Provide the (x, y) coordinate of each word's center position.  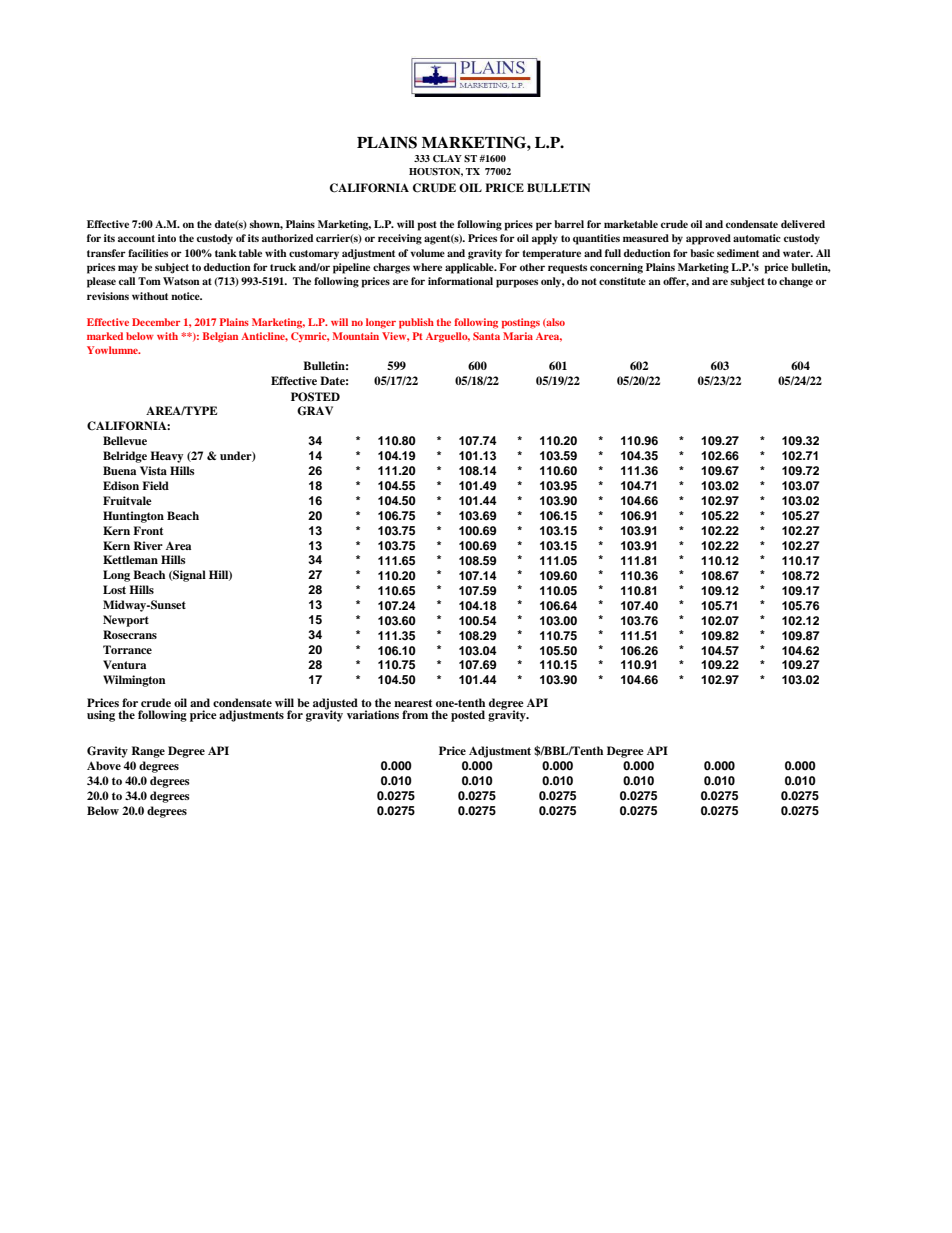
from (415, 714)
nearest (413, 703)
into (167, 238)
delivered (803, 224)
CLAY (447, 158)
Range (148, 752)
